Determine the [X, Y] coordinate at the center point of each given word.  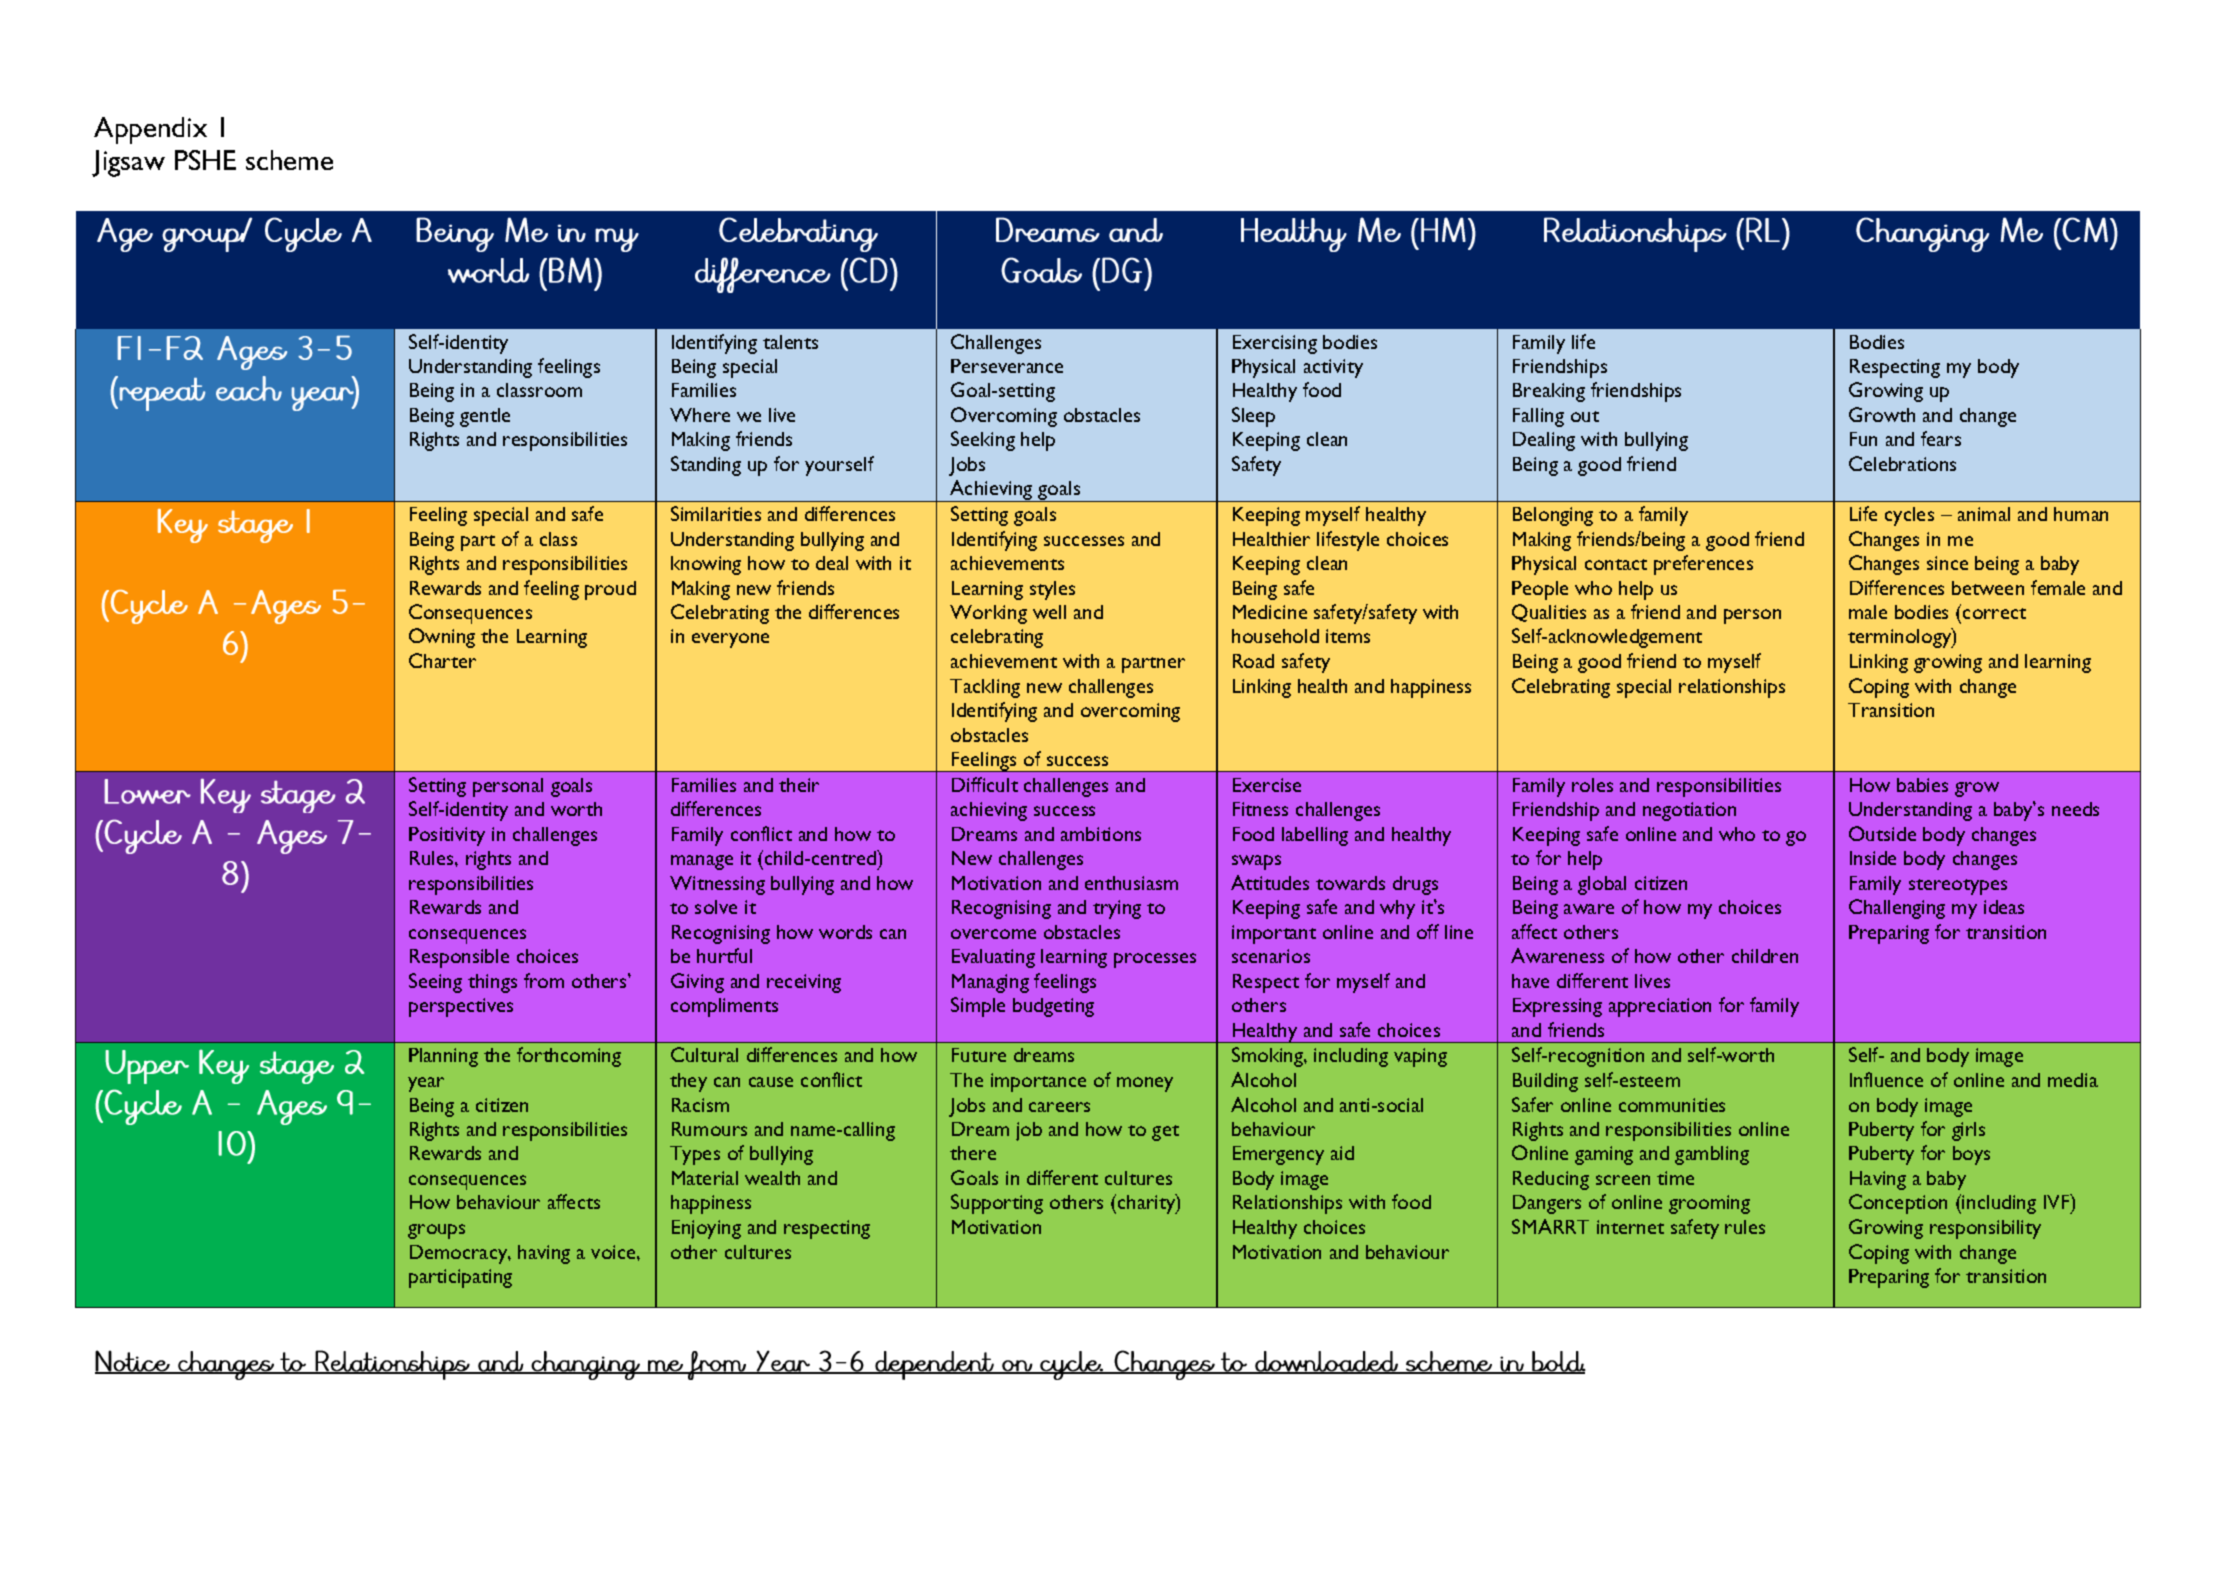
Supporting [997, 1204]
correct [1994, 613]
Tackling [985, 688]
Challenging [1897, 909]
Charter [442, 660]
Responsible [459, 958]
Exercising [1275, 344]
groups [436, 1231]
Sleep [1253, 417]
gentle [485, 417]
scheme [289, 160]
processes [1155, 960]
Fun [1863, 439]
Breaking [1549, 392]
